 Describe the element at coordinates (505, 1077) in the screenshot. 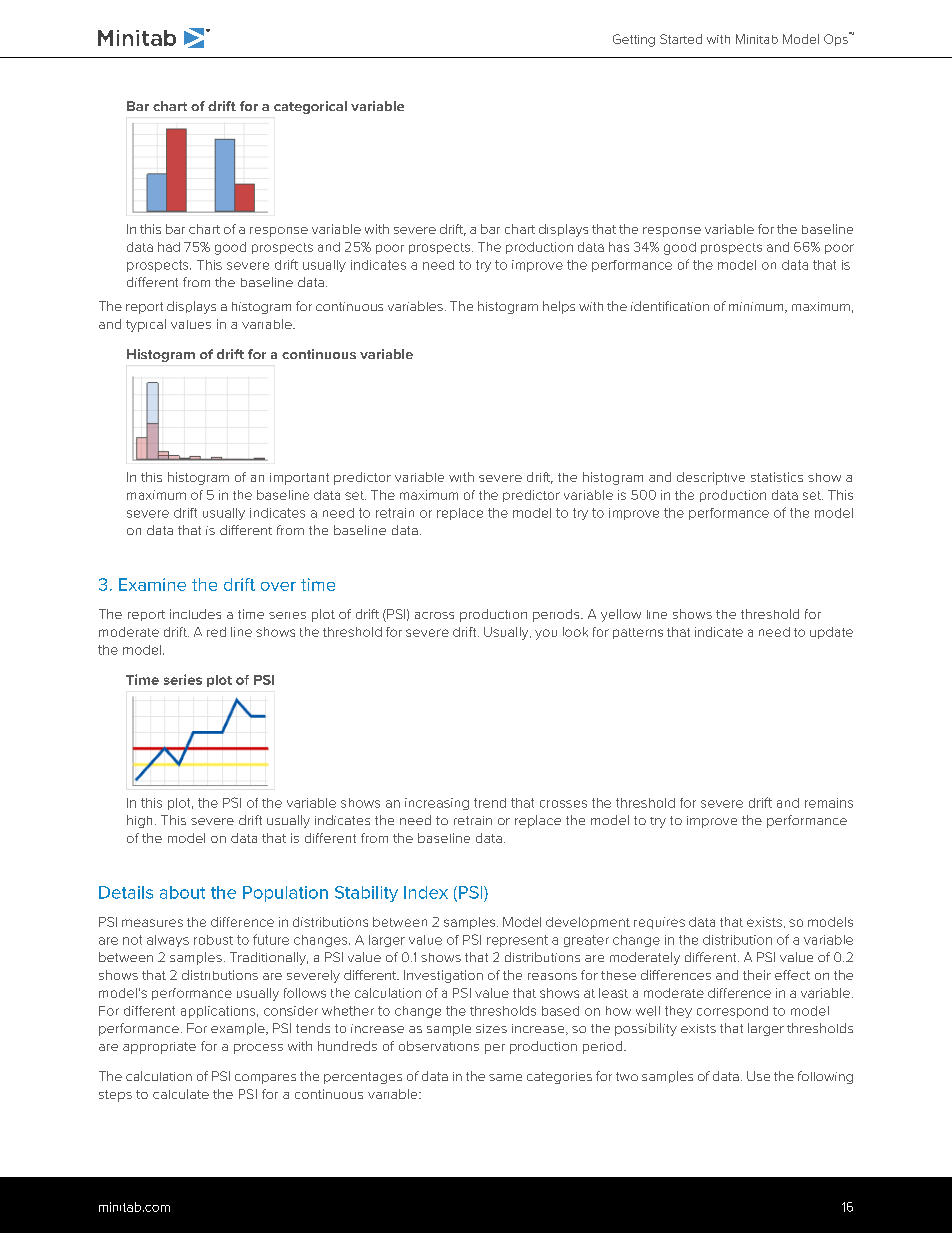

I see `same` at that location.
